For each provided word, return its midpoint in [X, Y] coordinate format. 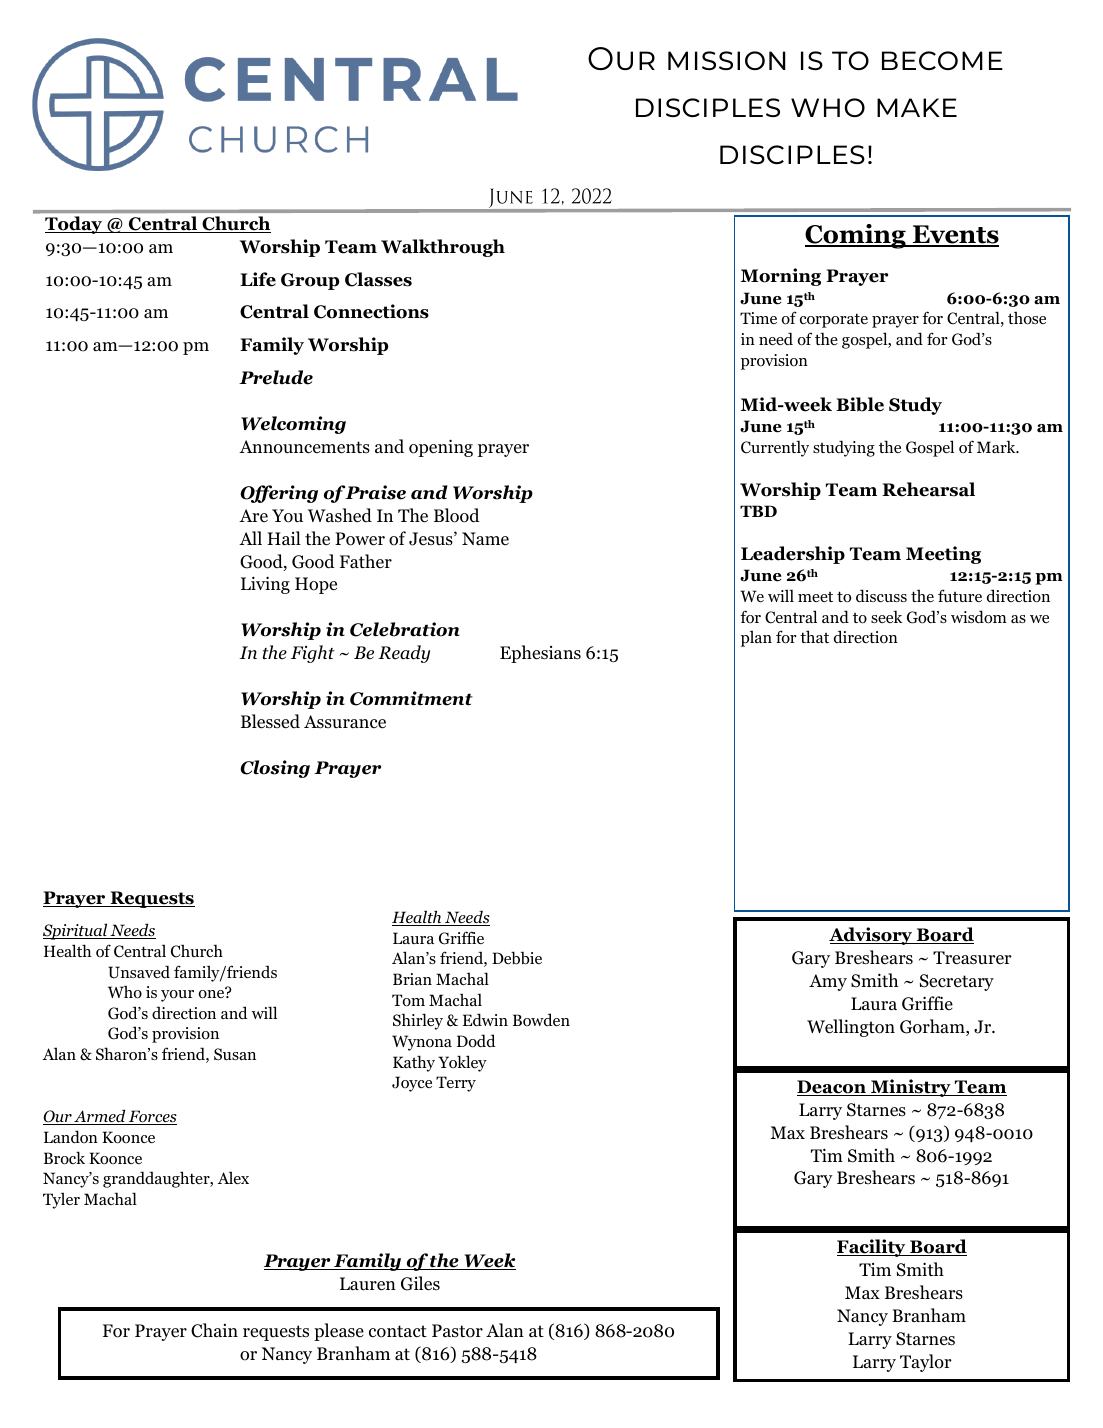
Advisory [872, 936]
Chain [214, 1330]
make [917, 107]
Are [253, 516]
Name [485, 539]
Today [75, 225]
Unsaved [139, 972]
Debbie [517, 958]
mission [727, 60]
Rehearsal [928, 489]
